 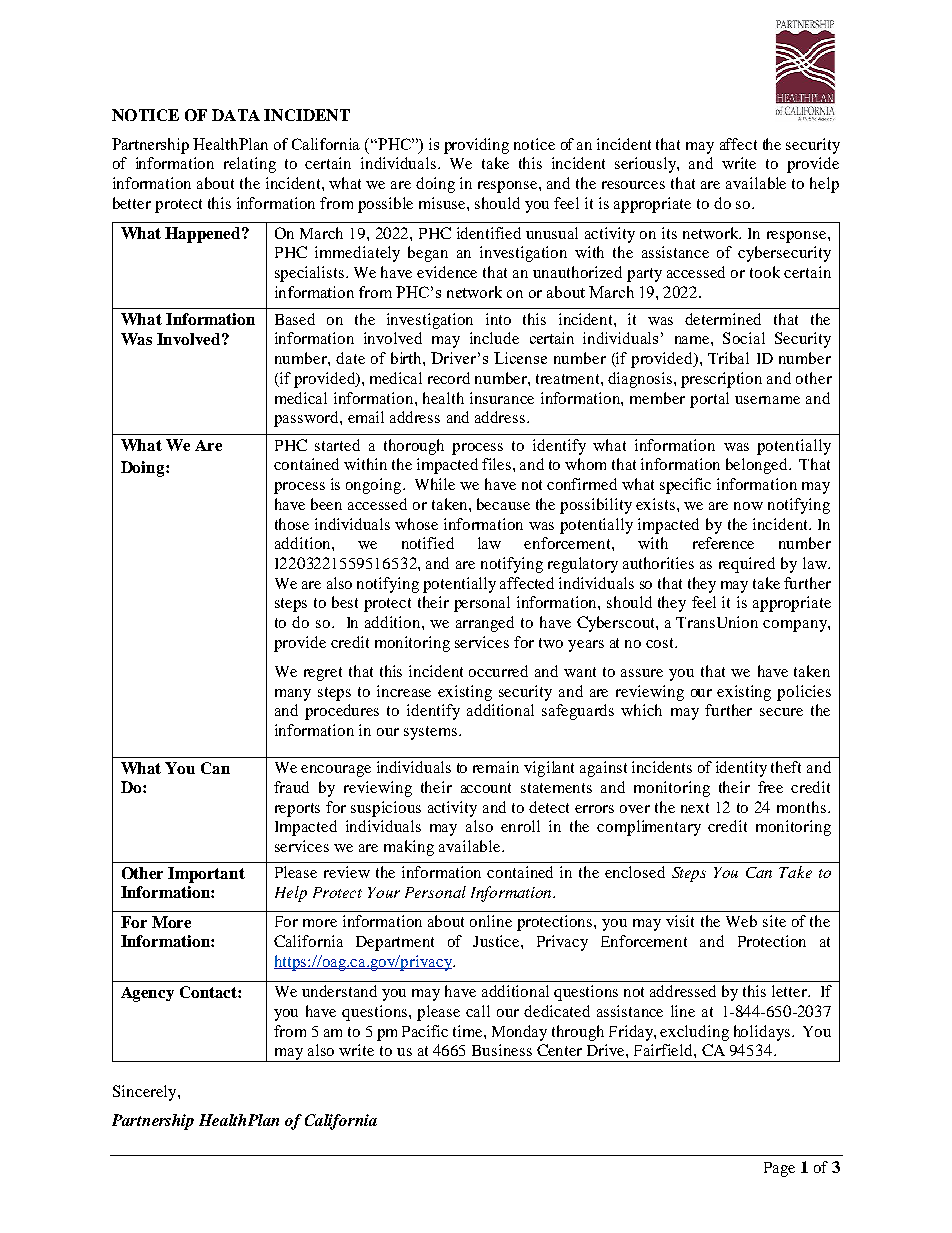 What do you see at coordinates (779, 1169) in the screenshot?
I see `Page` at bounding box center [779, 1169].
